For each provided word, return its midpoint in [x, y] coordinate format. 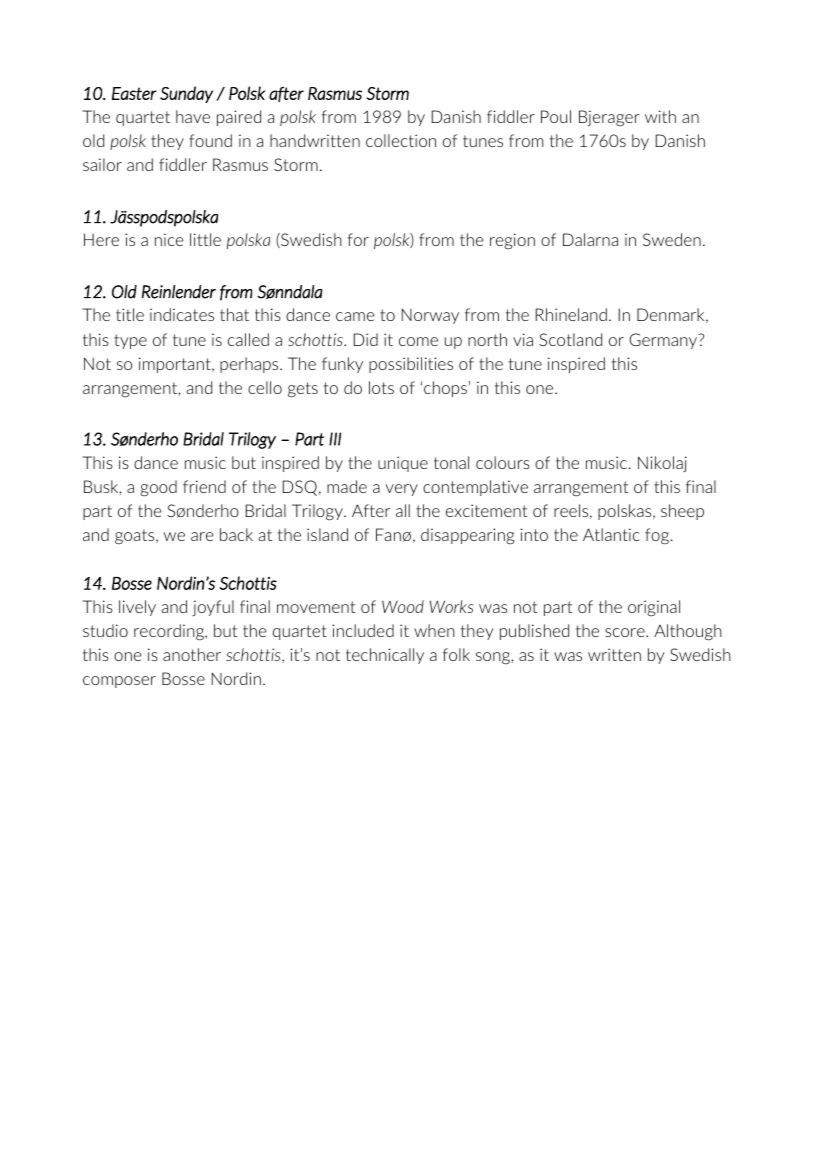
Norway [430, 316]
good [158, 488]
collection [401, 140]
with [660, 116]
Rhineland [571, 314]
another [192, 654]
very [402, 490]
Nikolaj [662, 464]
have [193, 116]
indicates [182, 314]
